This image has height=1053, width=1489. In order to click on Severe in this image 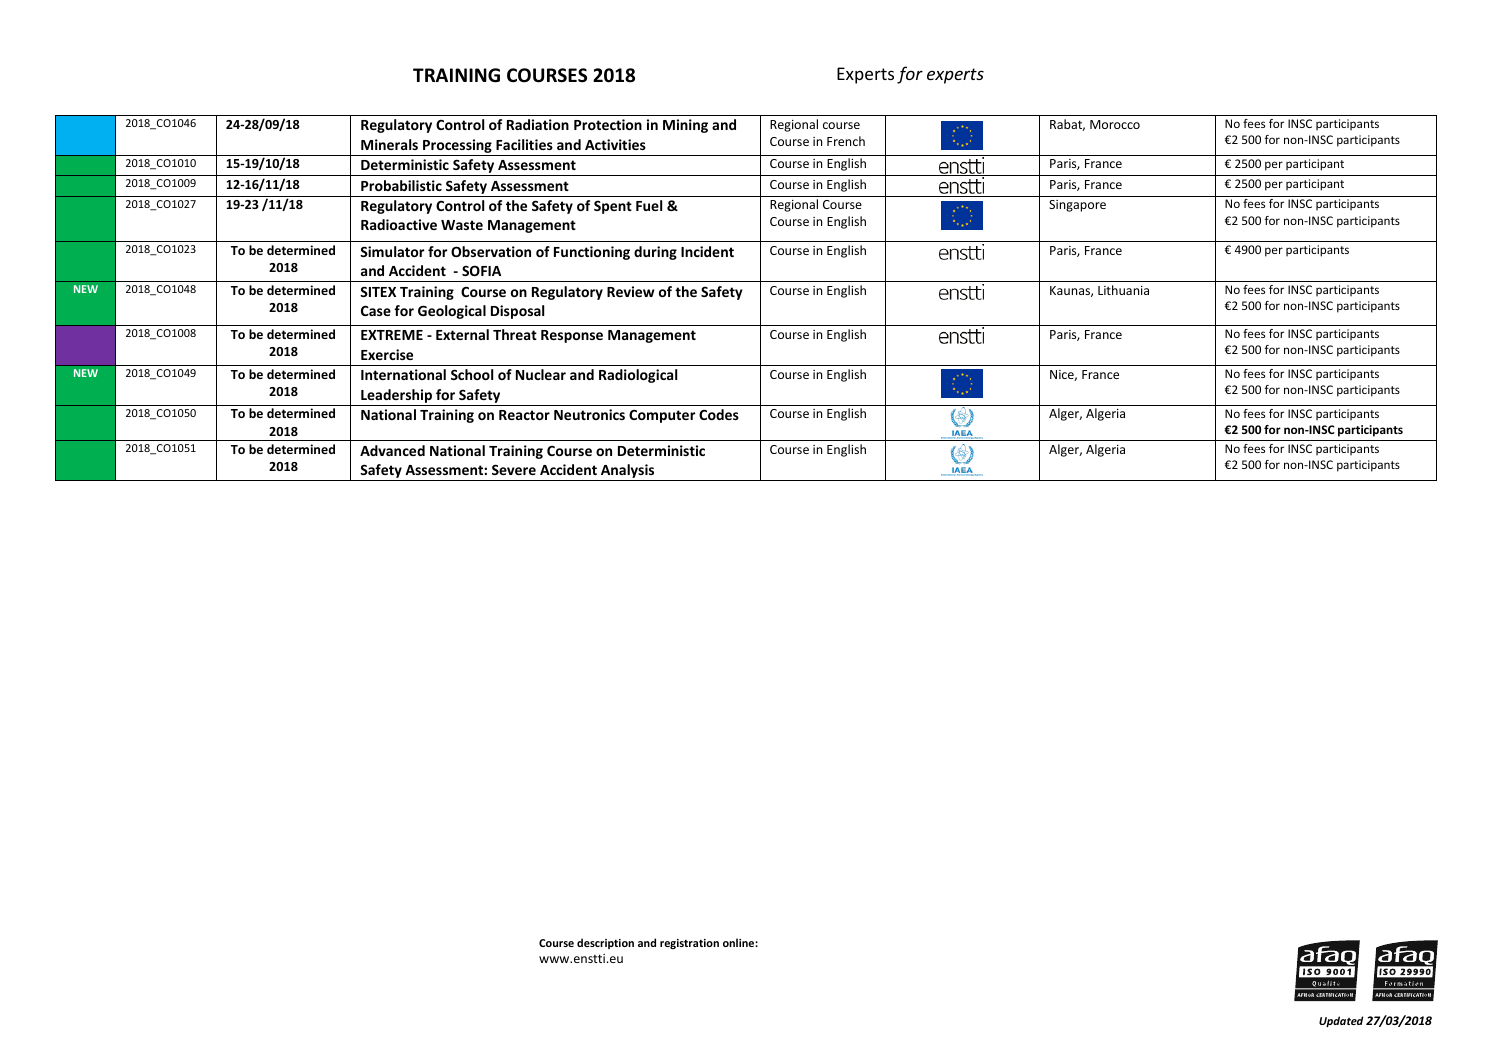, I will do `click(514, 469)`.
